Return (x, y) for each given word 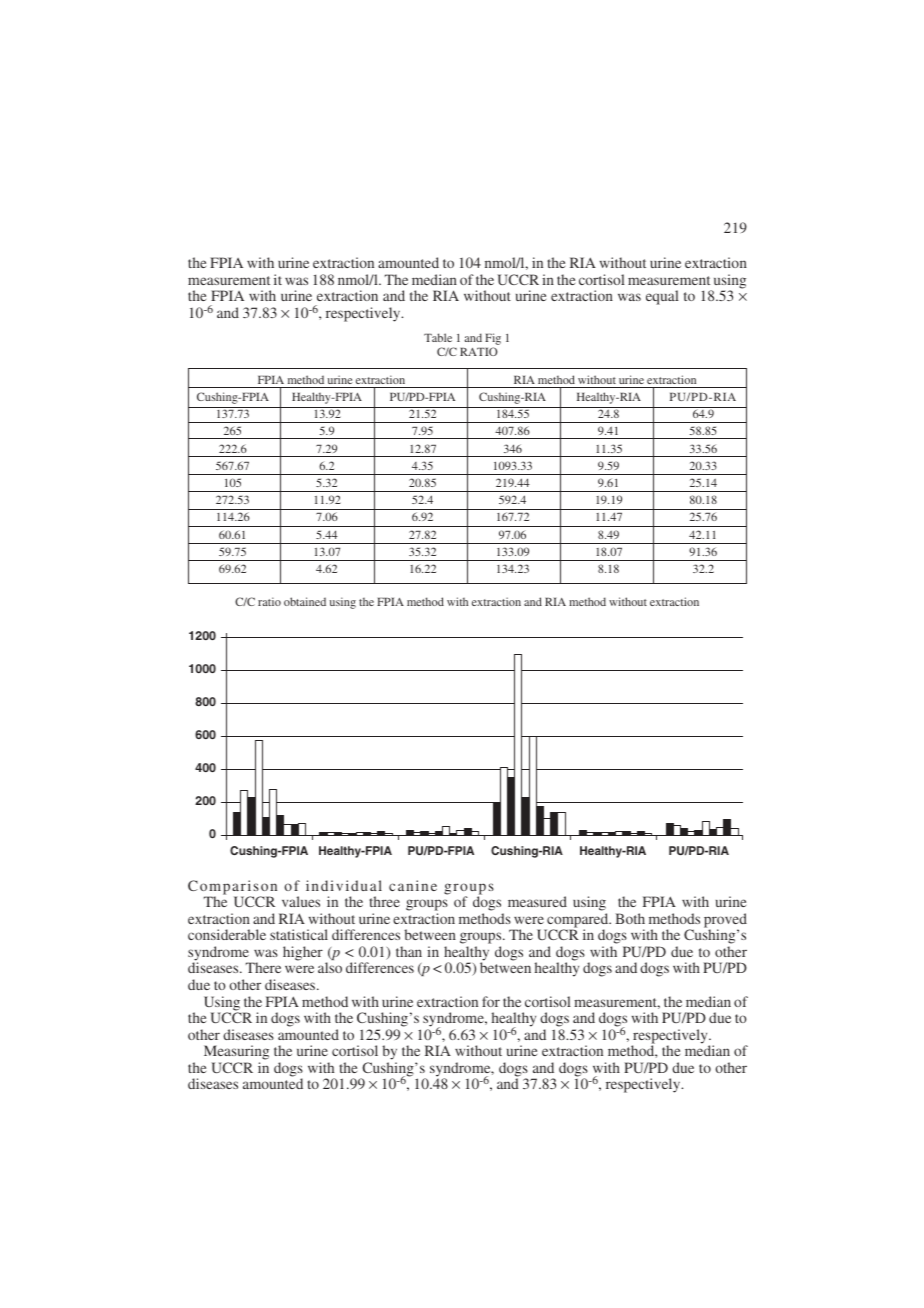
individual (344, 885)
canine (413, 885)
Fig (493, 340)
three (384, 901)
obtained (305, 601)
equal (662, 297)
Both (630, 918)
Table (438, 337)
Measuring (236, 1054)
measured (537, 901)
